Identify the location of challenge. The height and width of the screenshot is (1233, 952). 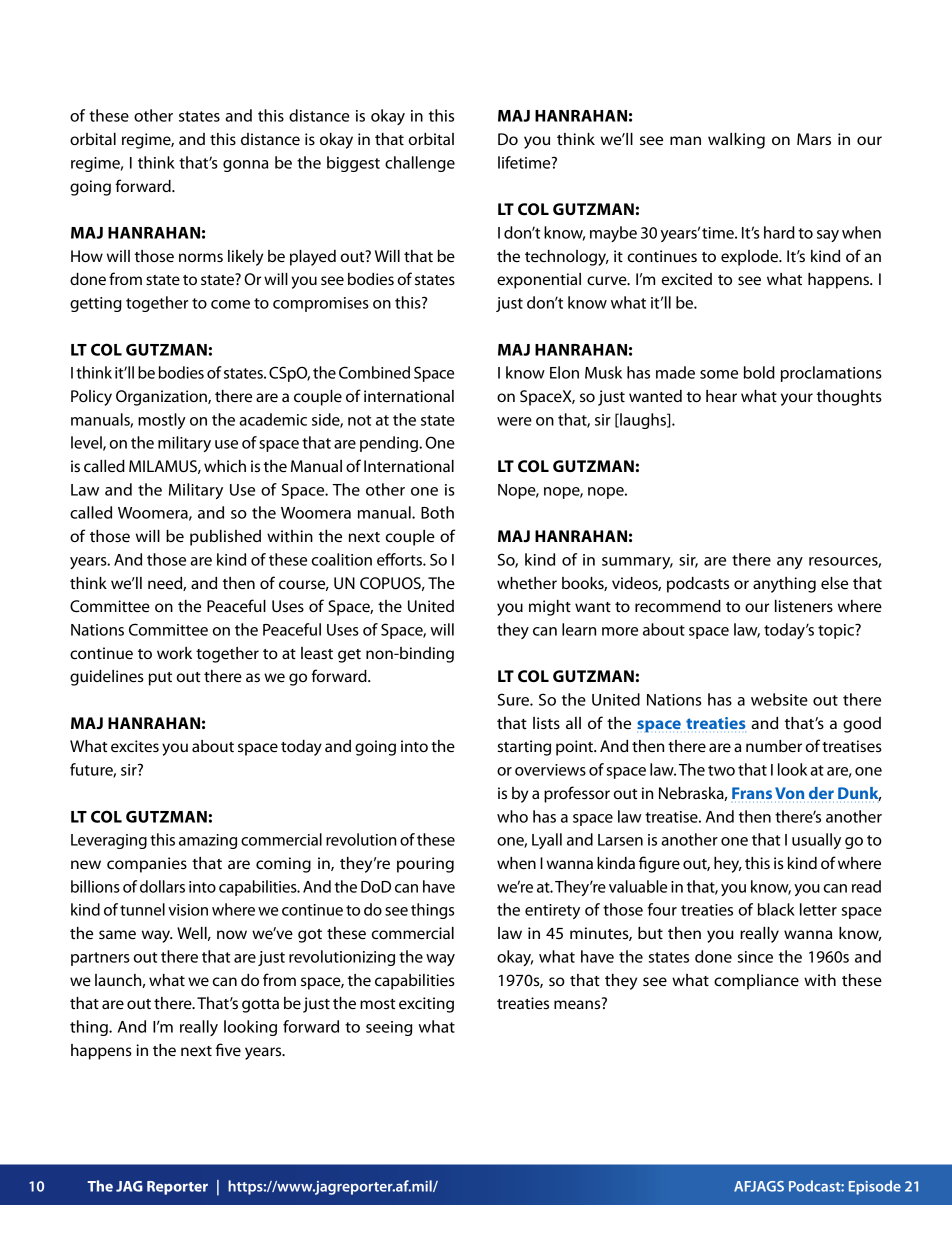
(420, 164).
